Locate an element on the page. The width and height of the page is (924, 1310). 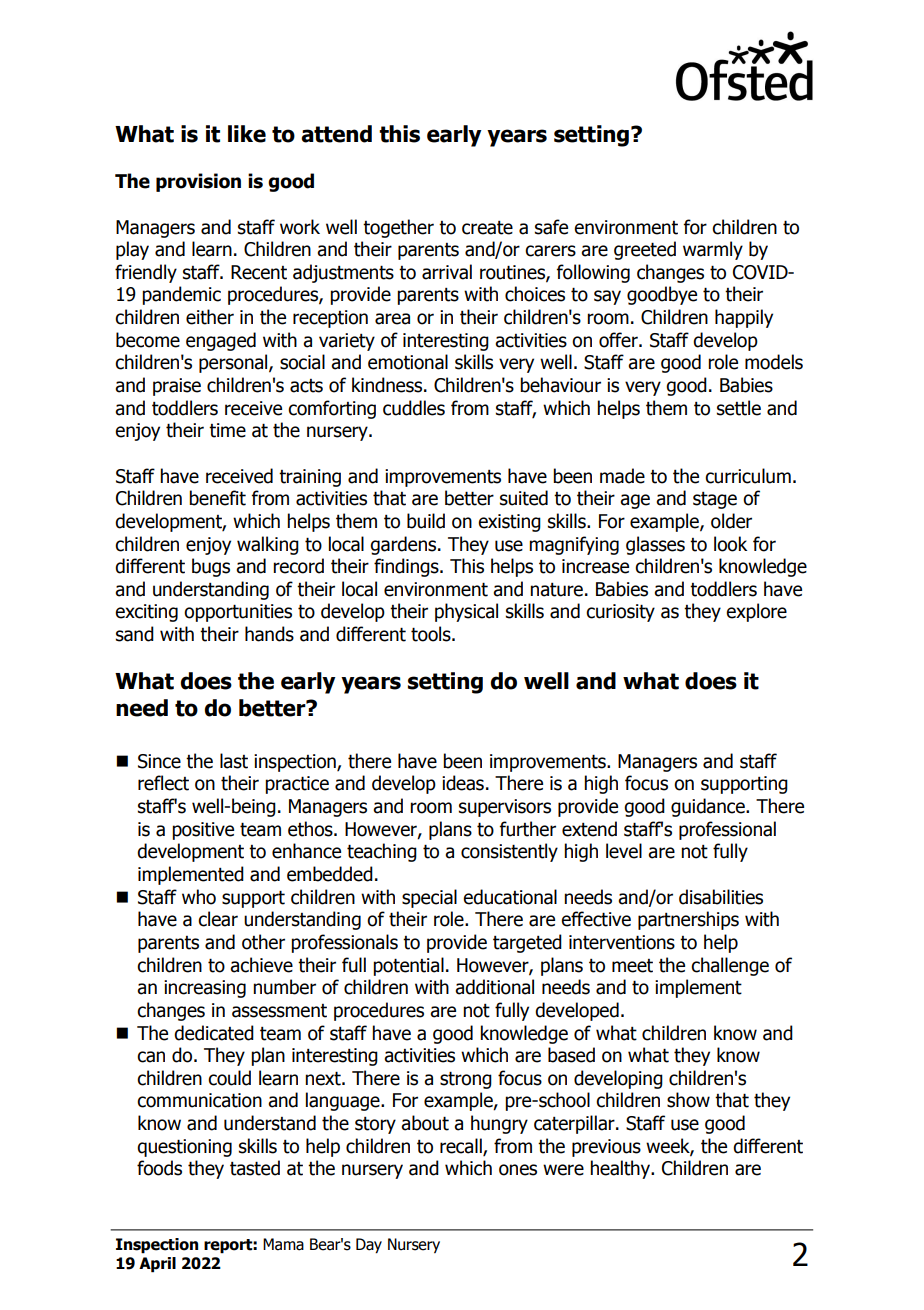
disabilities is located at coordinates (721, 897).
